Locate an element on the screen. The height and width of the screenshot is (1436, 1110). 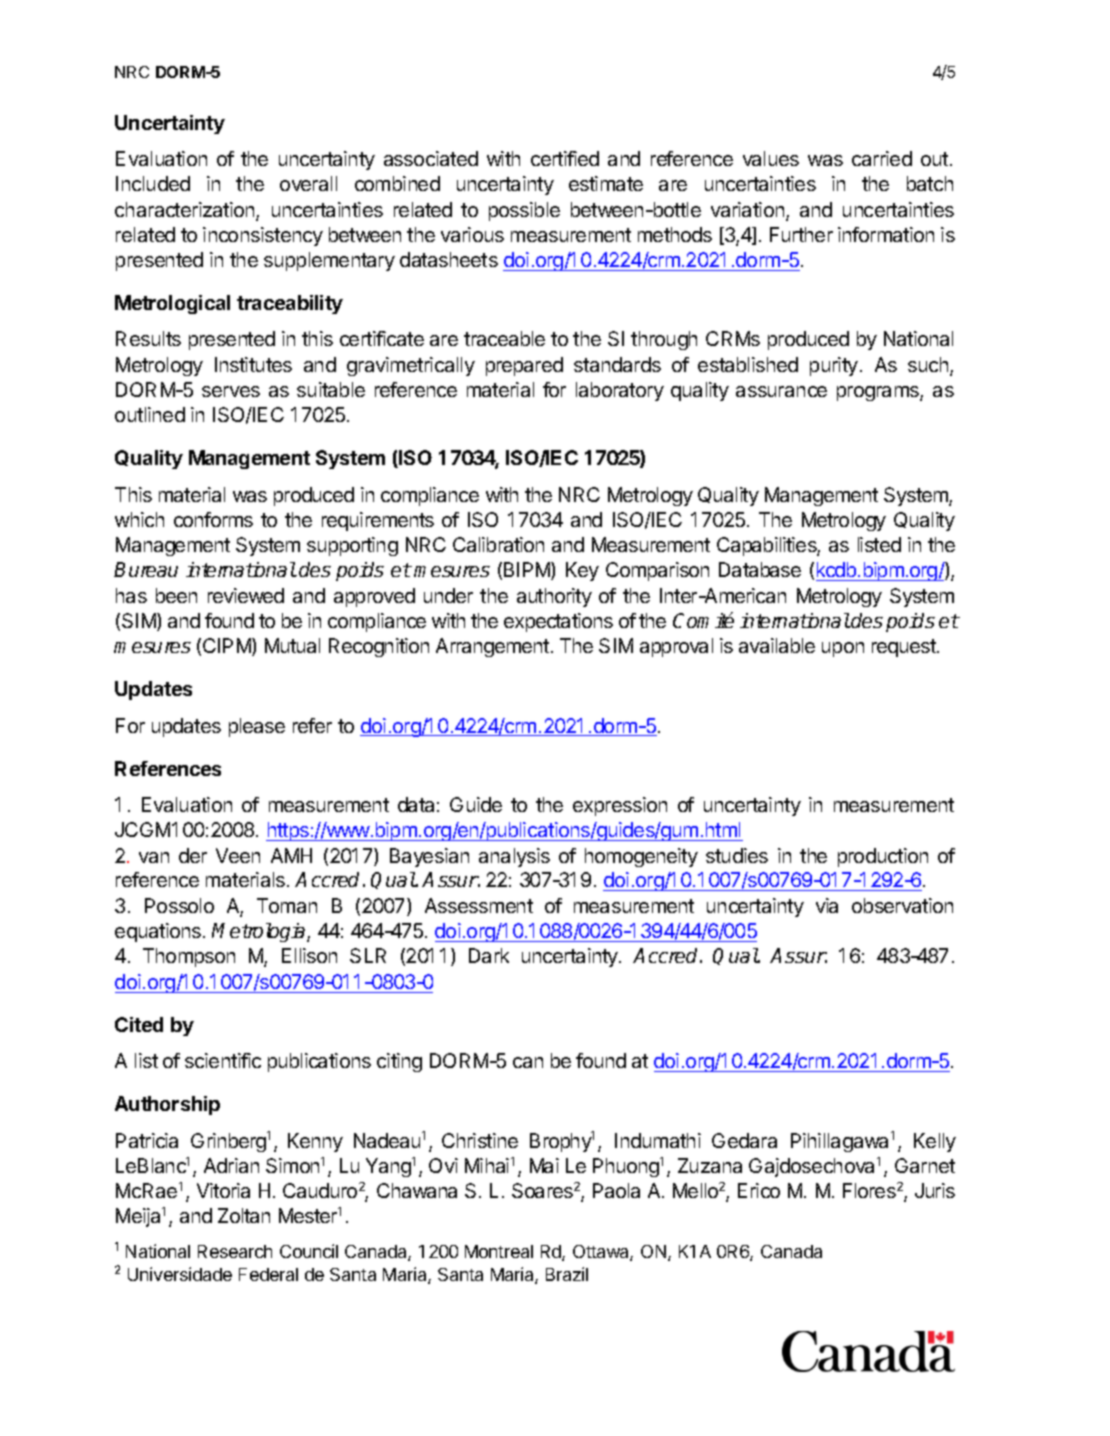
Montreal is located at coordinates (499, 1251).
